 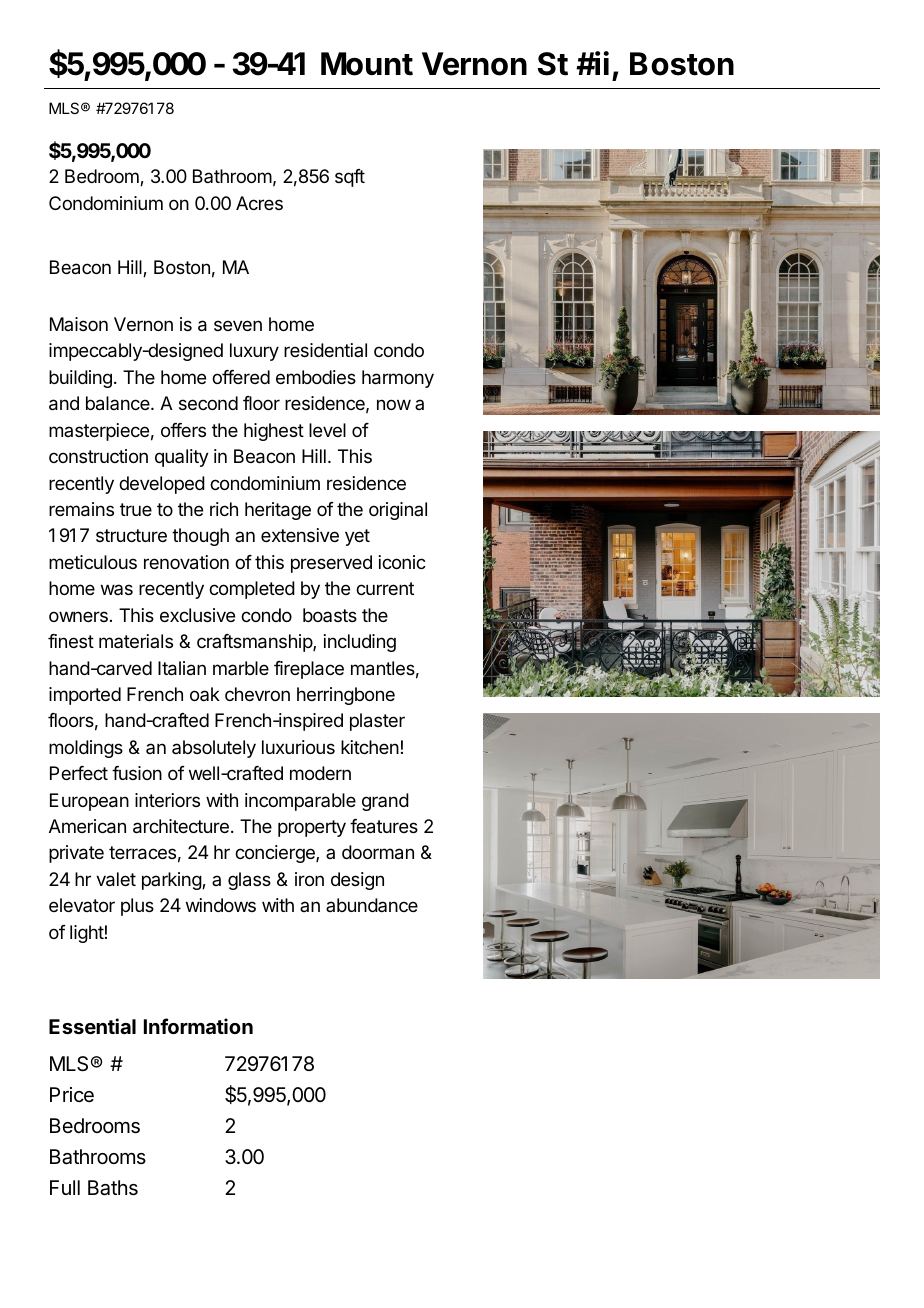 What do you see at coordinates (327, 430) in the screenshot?
I see `level` at bounding box center [327, 430].
